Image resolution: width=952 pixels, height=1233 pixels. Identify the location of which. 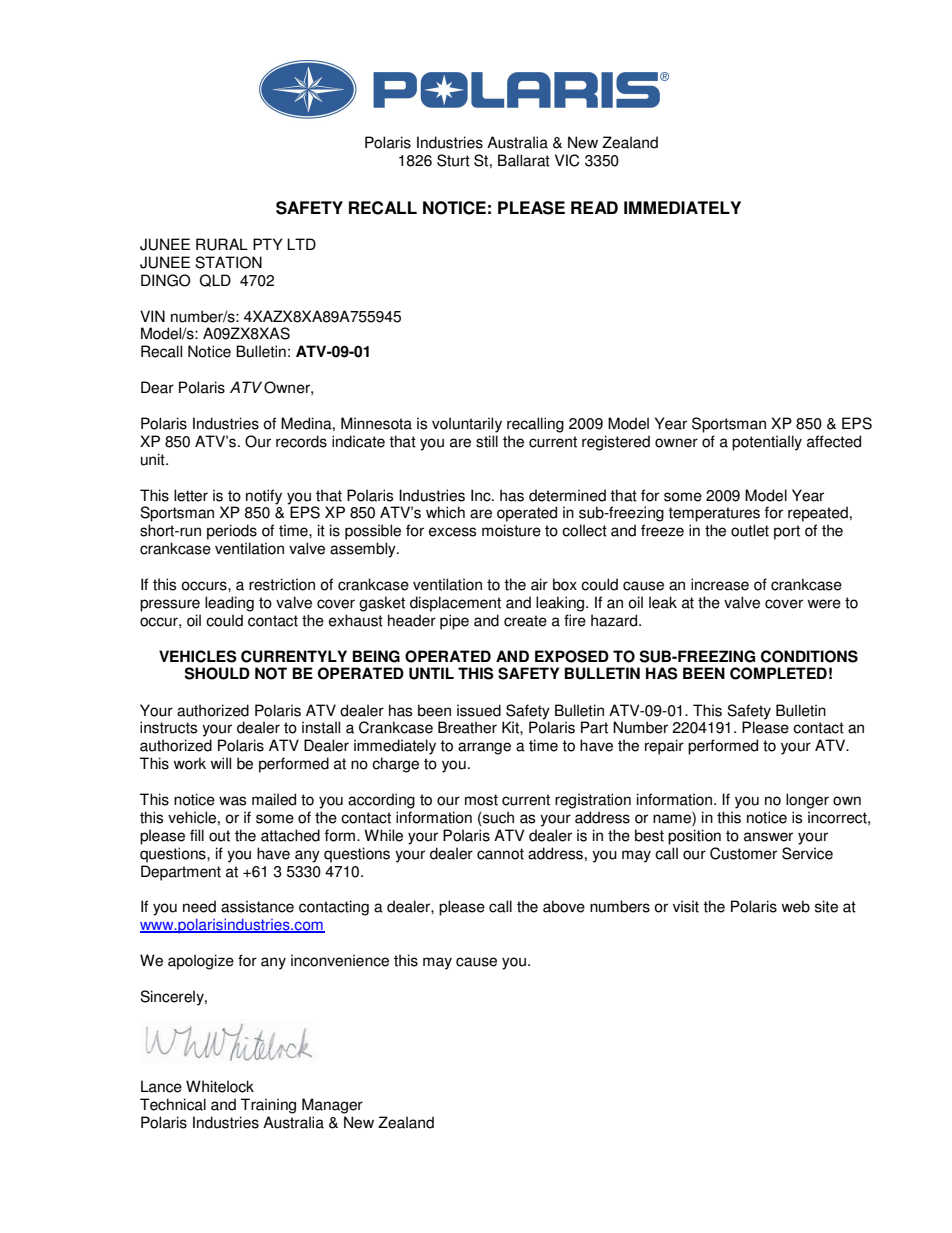
(445, 512).
